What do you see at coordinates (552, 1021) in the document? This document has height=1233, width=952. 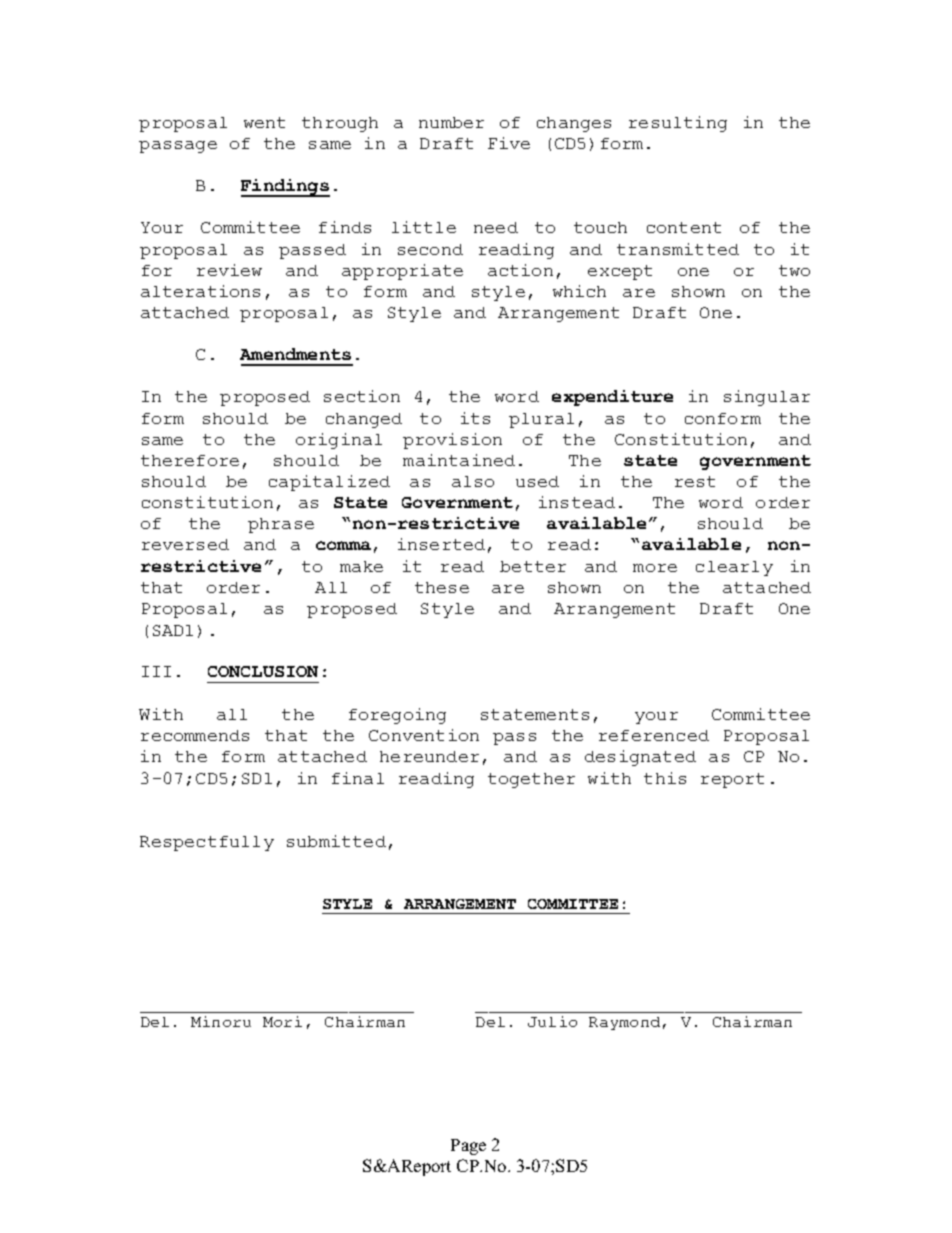 I see `Julio` at bounding box center [552, 1021].
